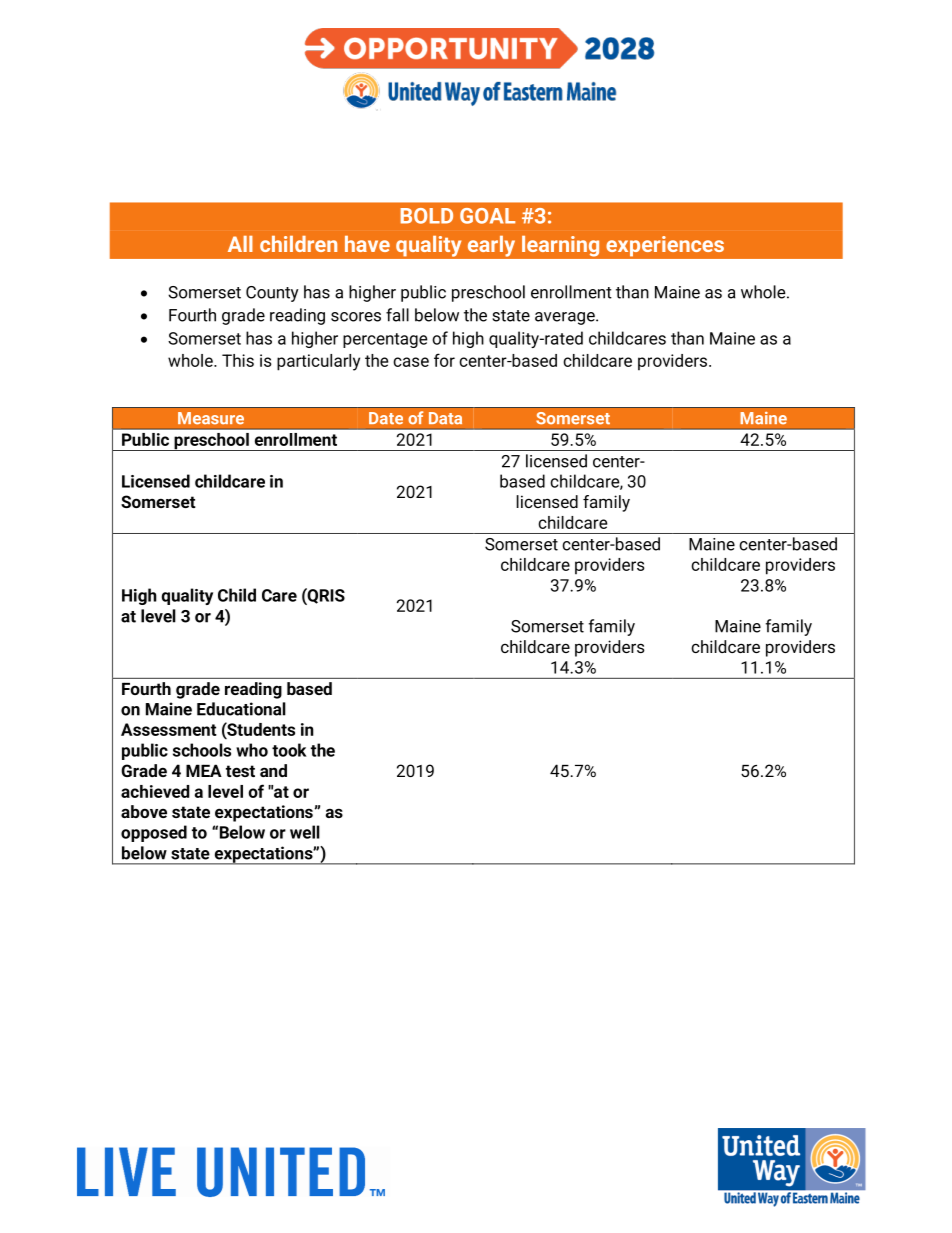  I want to click on opposed, so click(154, 833).
